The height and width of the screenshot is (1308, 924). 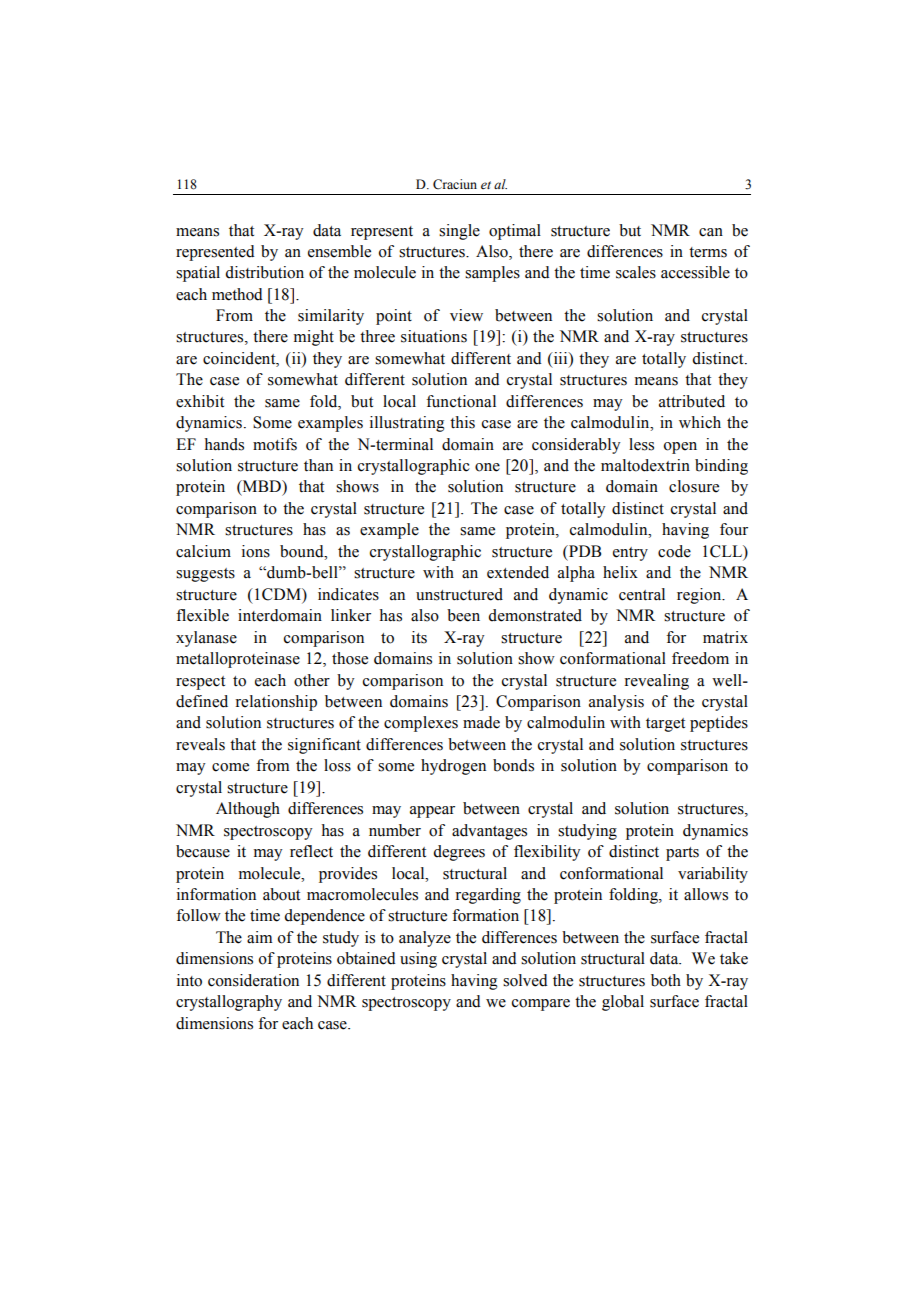 I want to click on both, so click(x=666, y=980).
